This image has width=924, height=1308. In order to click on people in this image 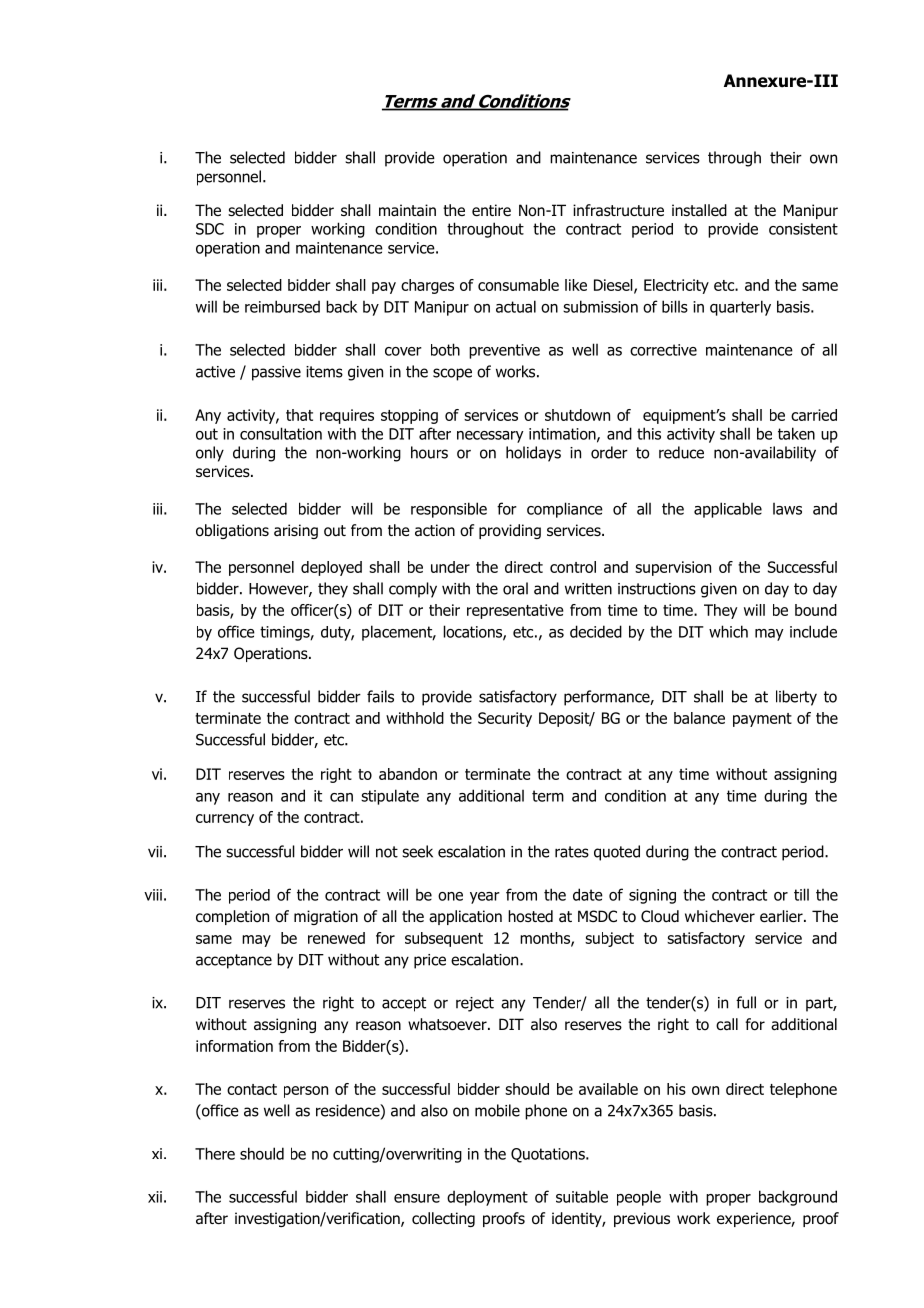, I will do `click(639, 1198)`.
